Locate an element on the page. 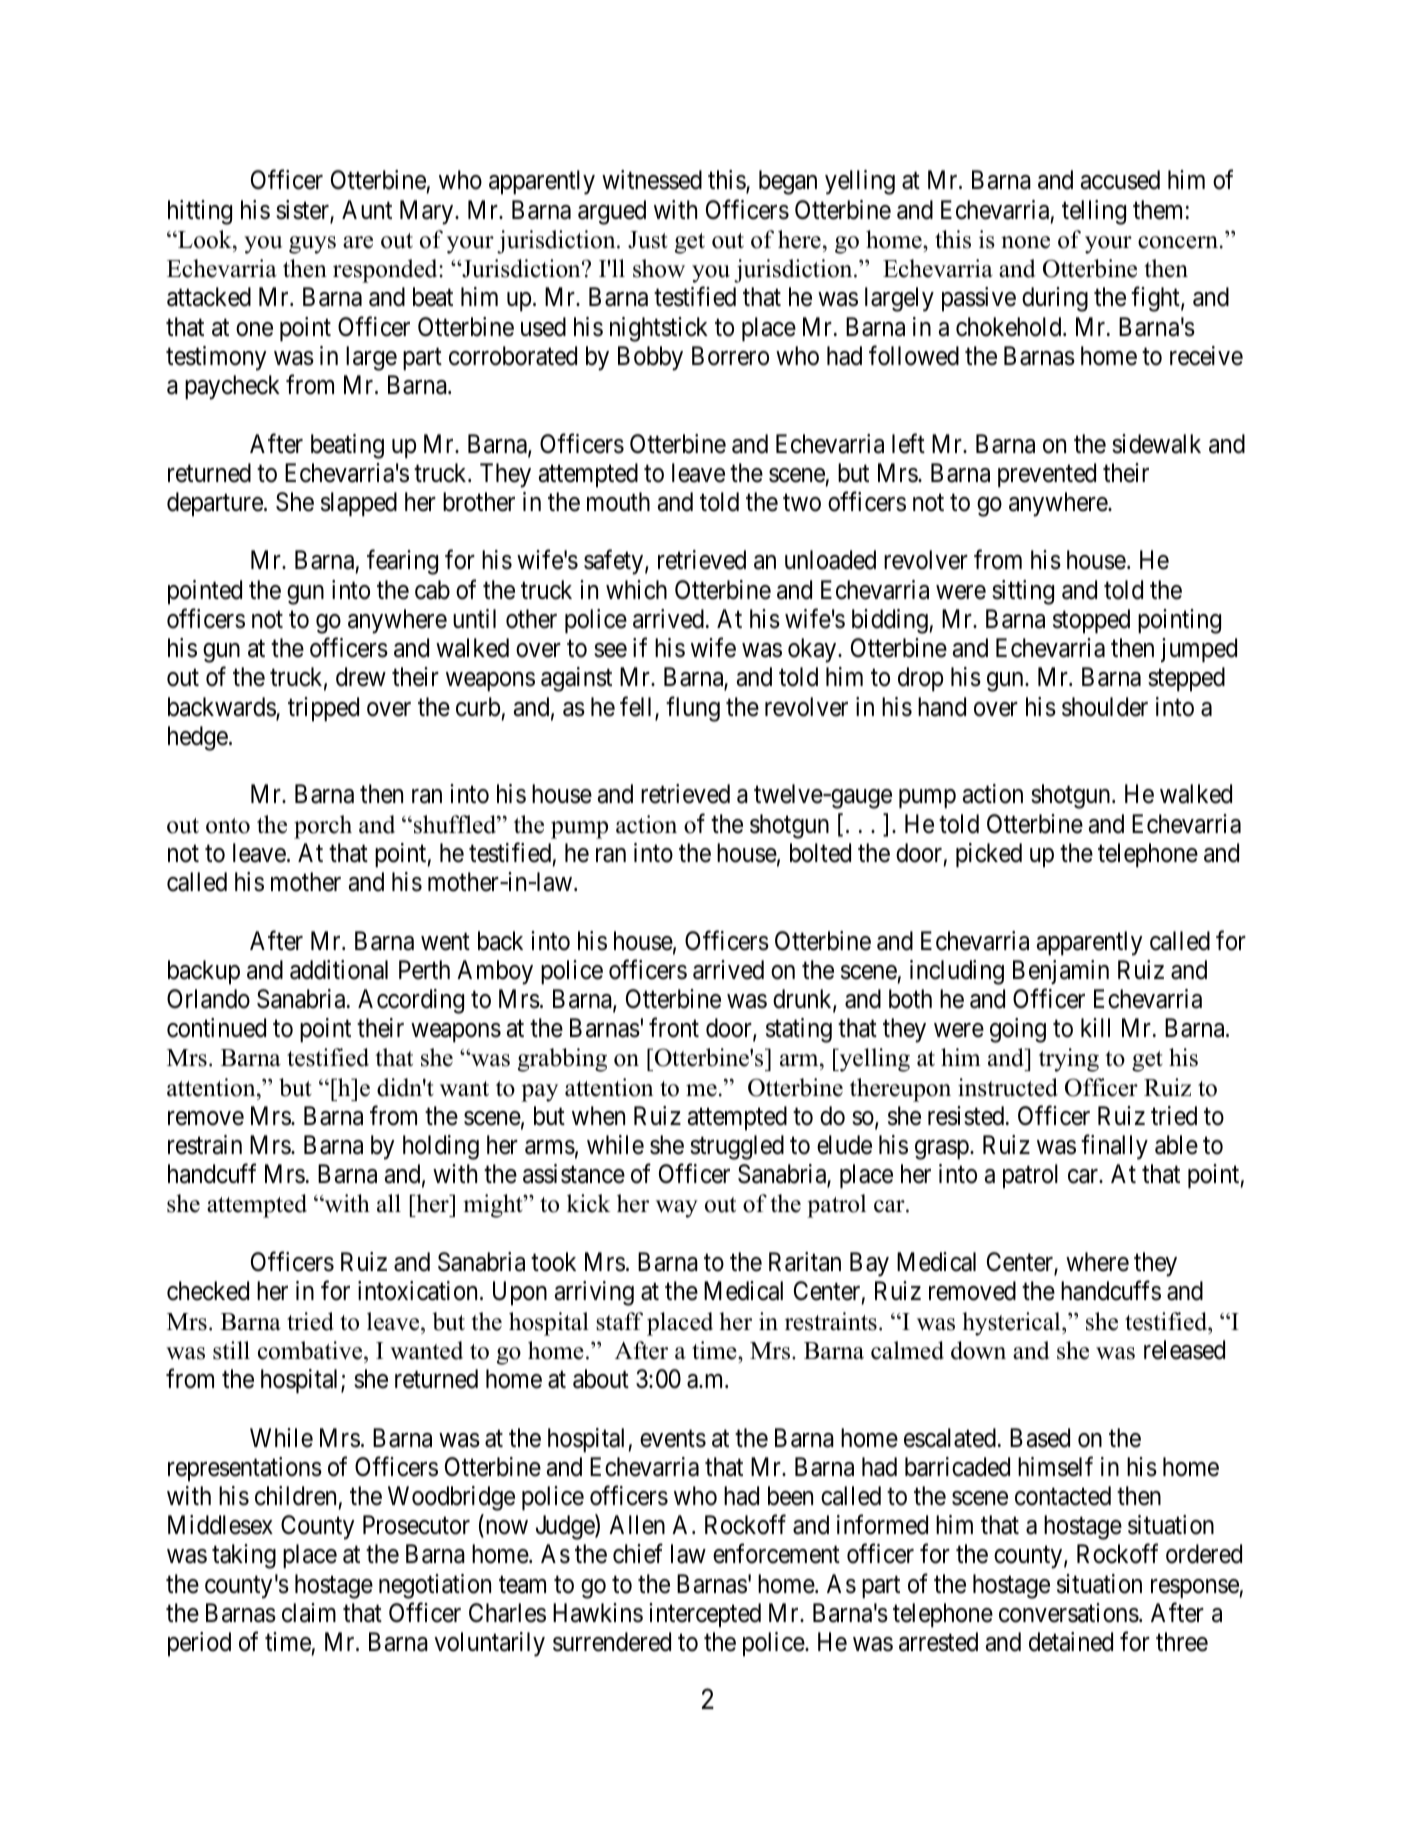 This image has width=1414, height=1830. detained is located at coordinates (1071, 1642).
